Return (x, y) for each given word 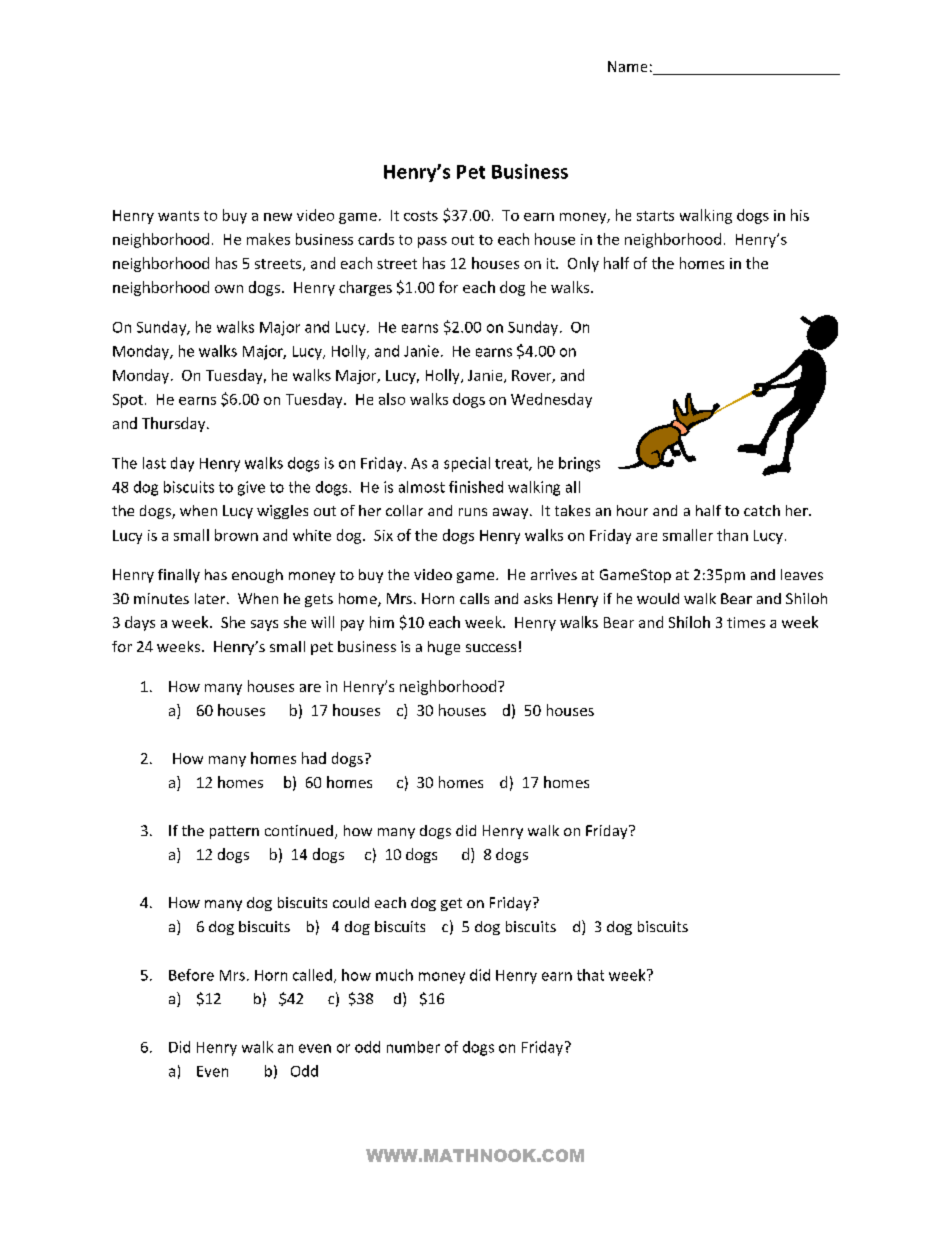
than (732, 535)
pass (432, 242)
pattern (234, 832)
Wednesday (551, 400)
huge (444, 648)
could (351, 902)
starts (655, 216)
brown (236, 535)
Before (191, 975)
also (392, 399)
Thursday (175, 424)
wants (178, 216)
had (314, 758)
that (590, 975)
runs (473, 512)
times (746, 622)
